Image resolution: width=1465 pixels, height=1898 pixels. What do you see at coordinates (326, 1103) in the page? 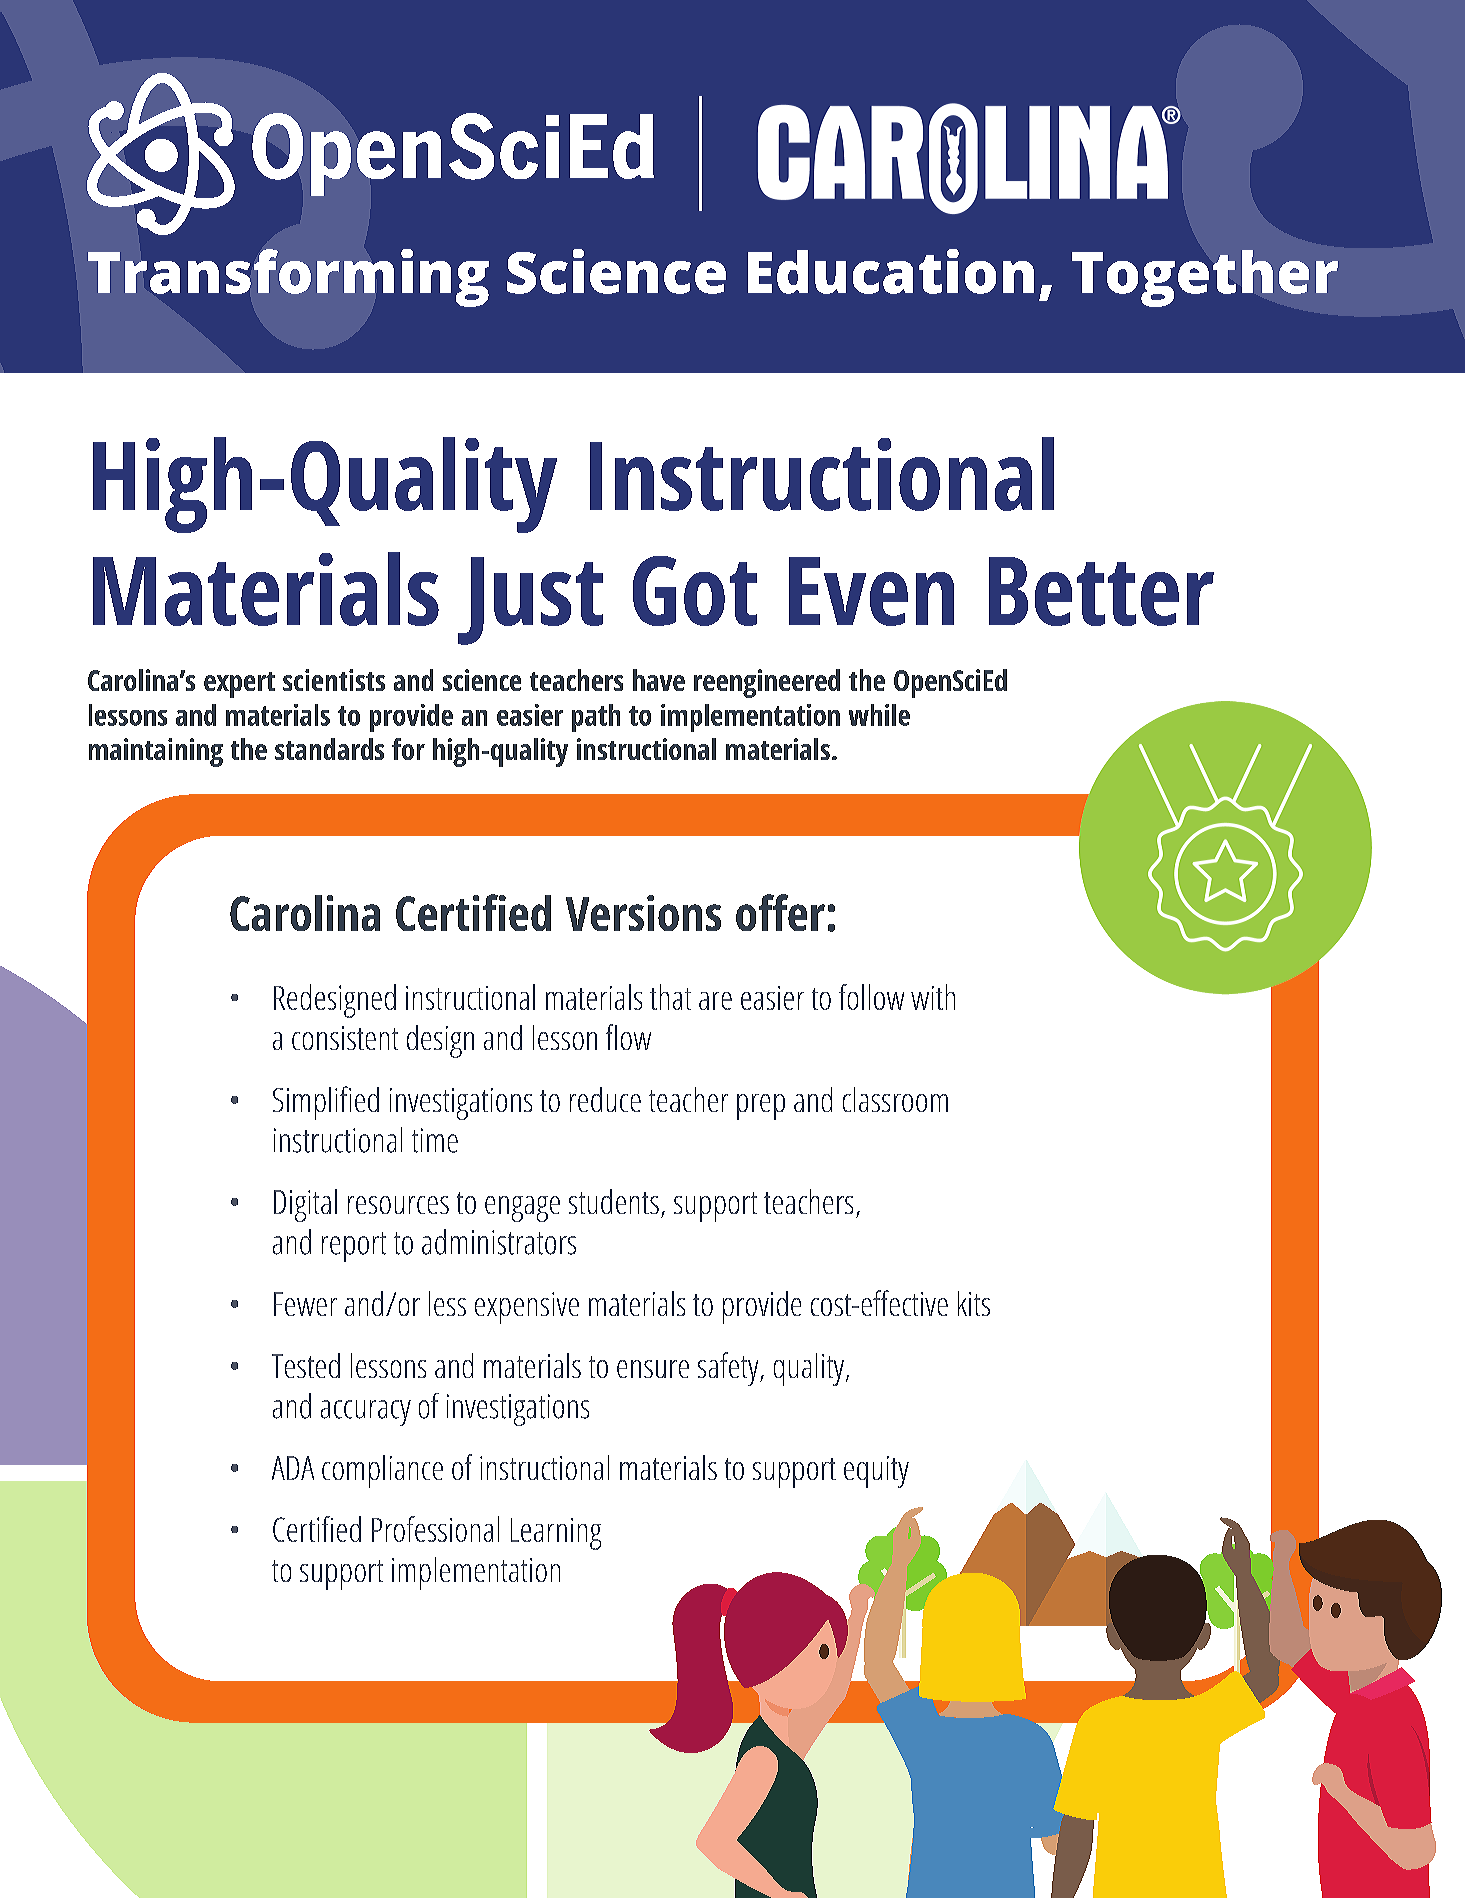
I see `Simplified` at bounding box center [326, 1103].
